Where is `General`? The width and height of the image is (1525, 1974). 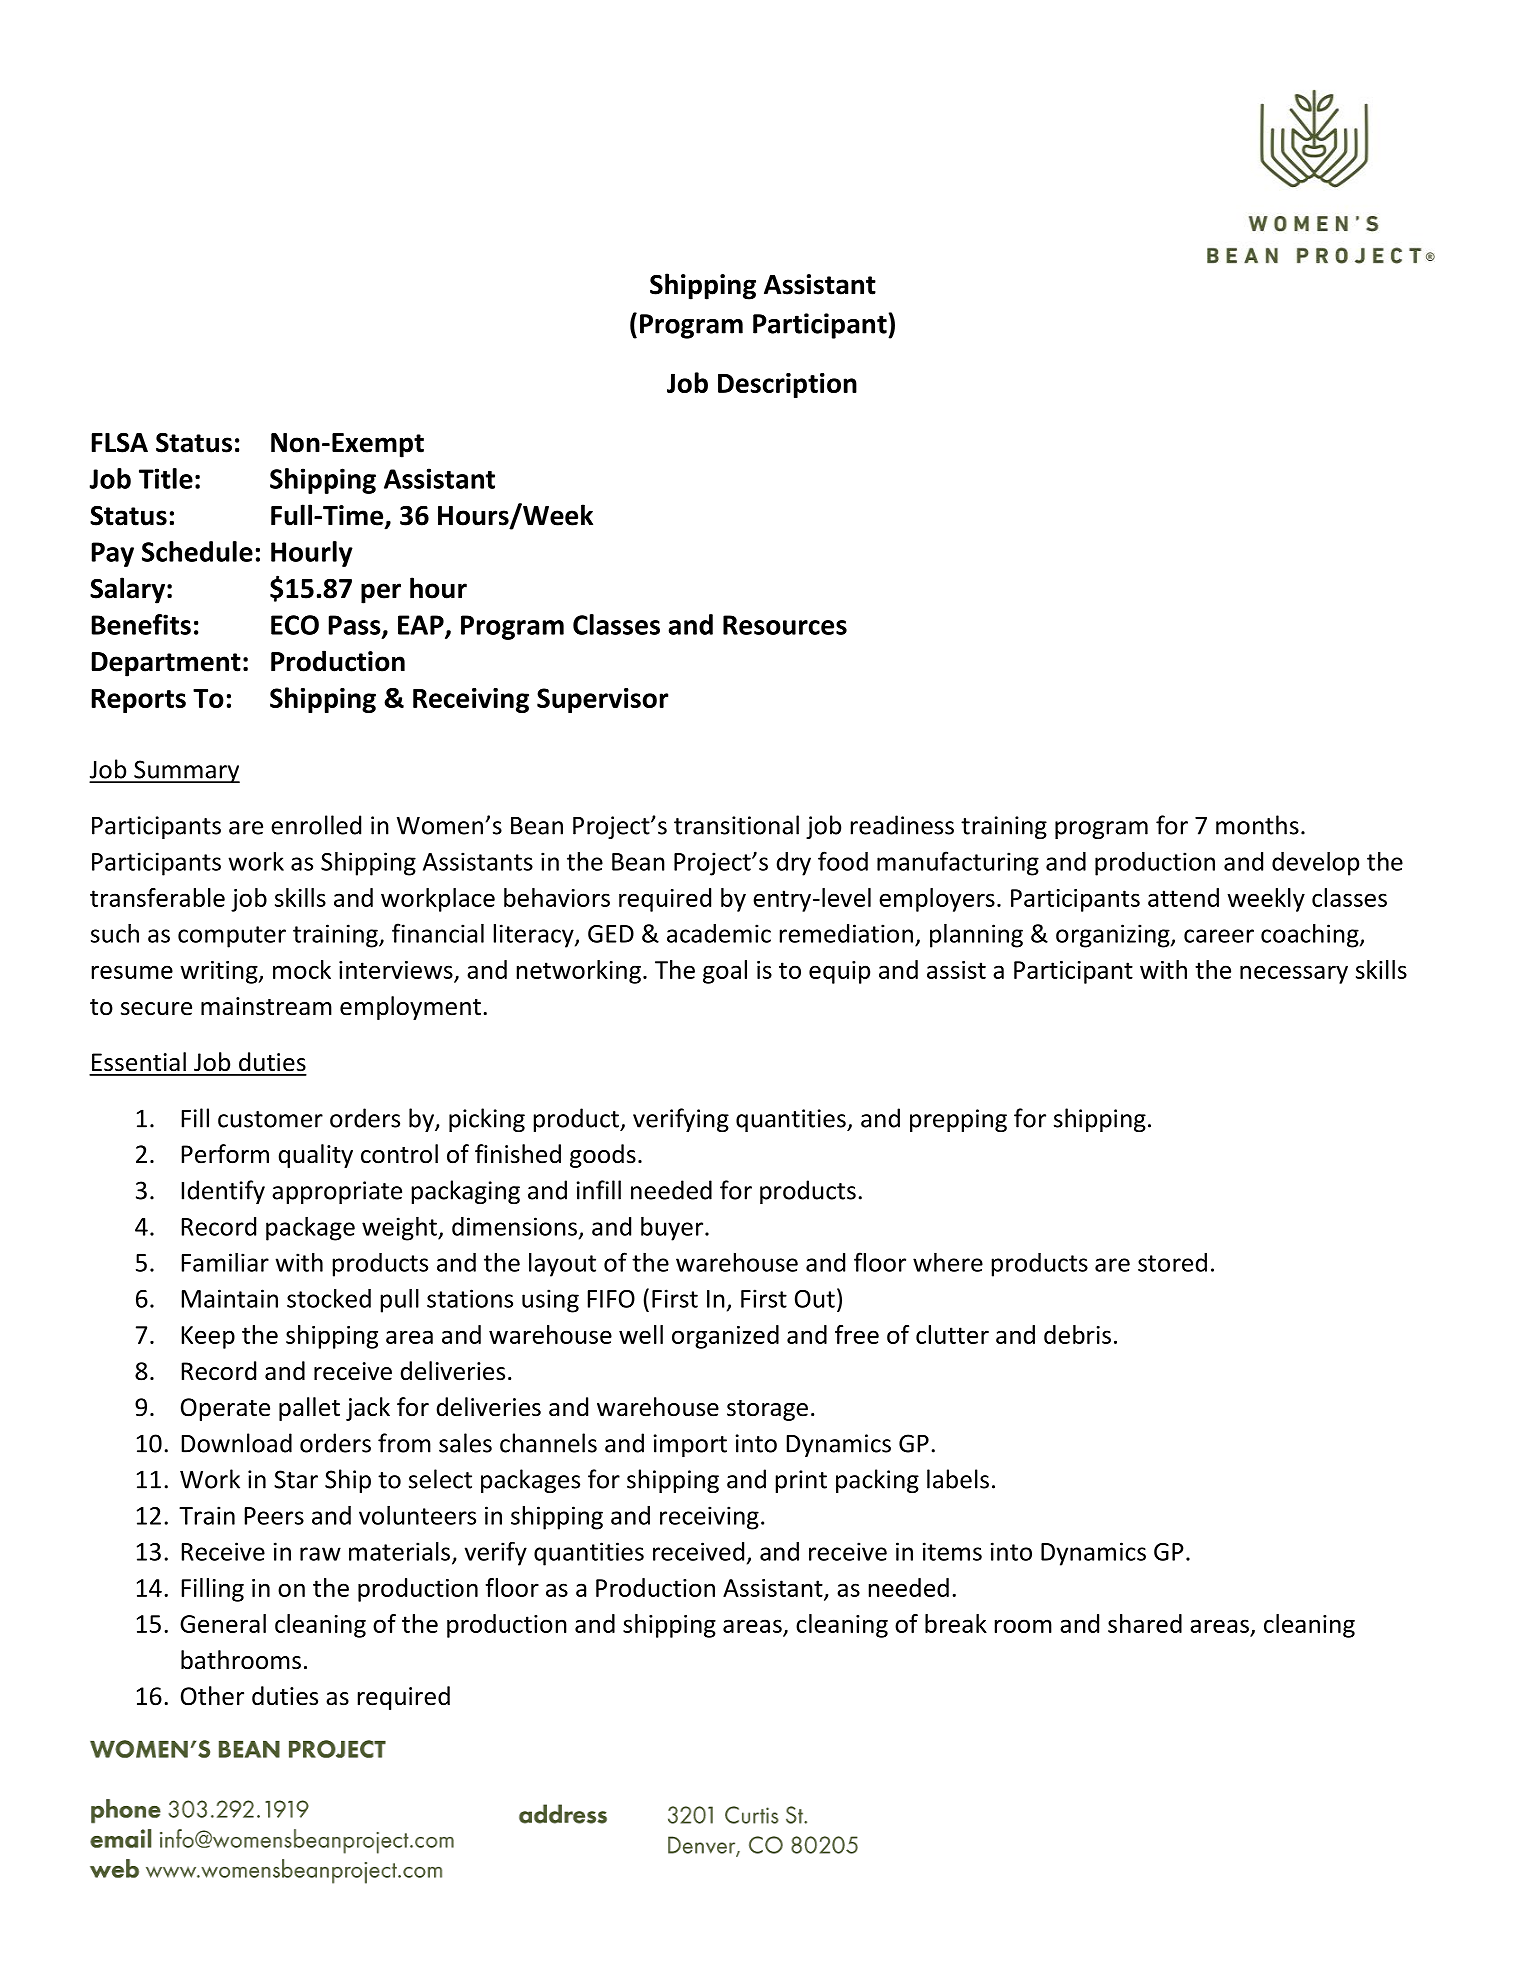
General is located at coordinates (223, 1623).
